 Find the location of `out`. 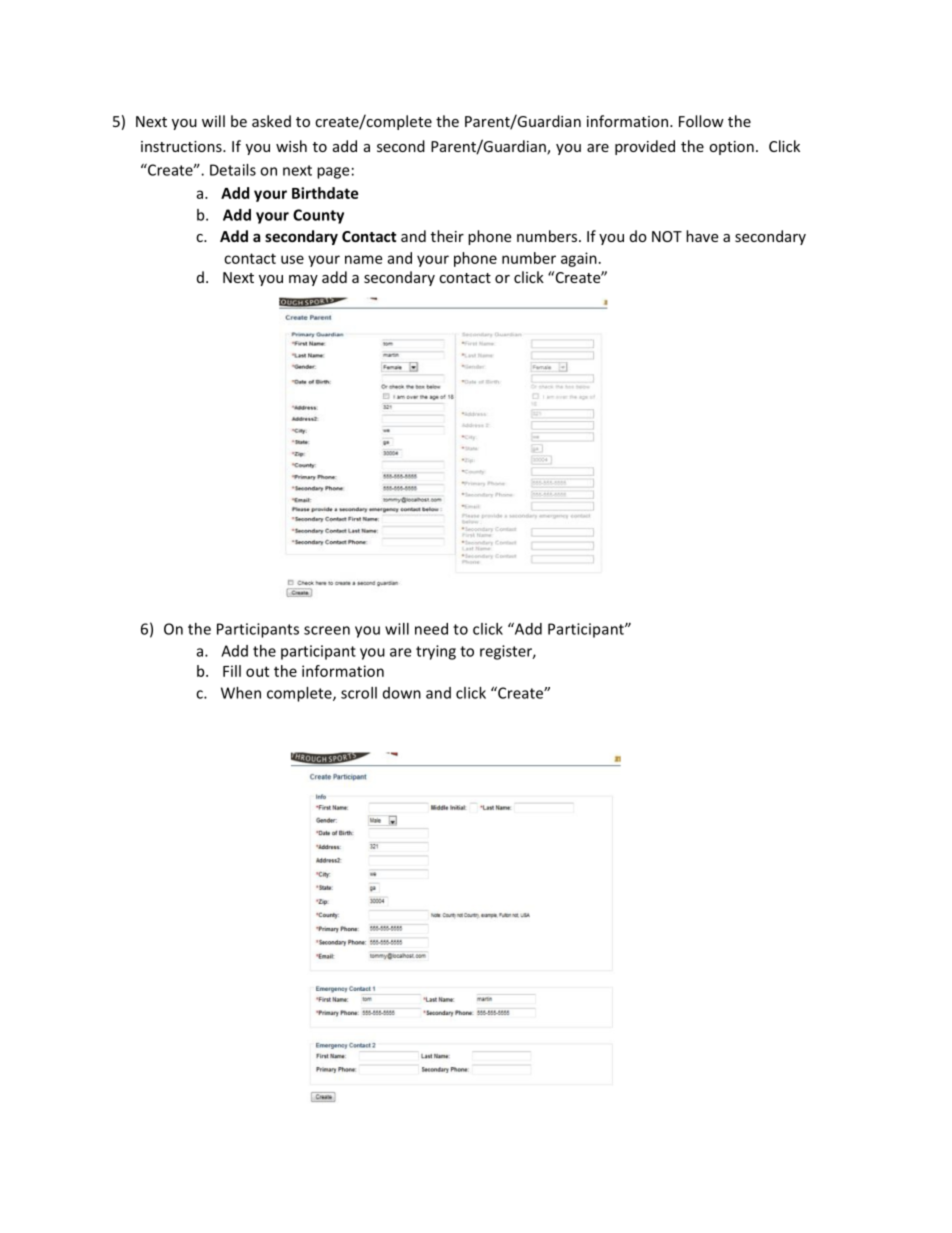

out is located at coordinates (257, 671).
